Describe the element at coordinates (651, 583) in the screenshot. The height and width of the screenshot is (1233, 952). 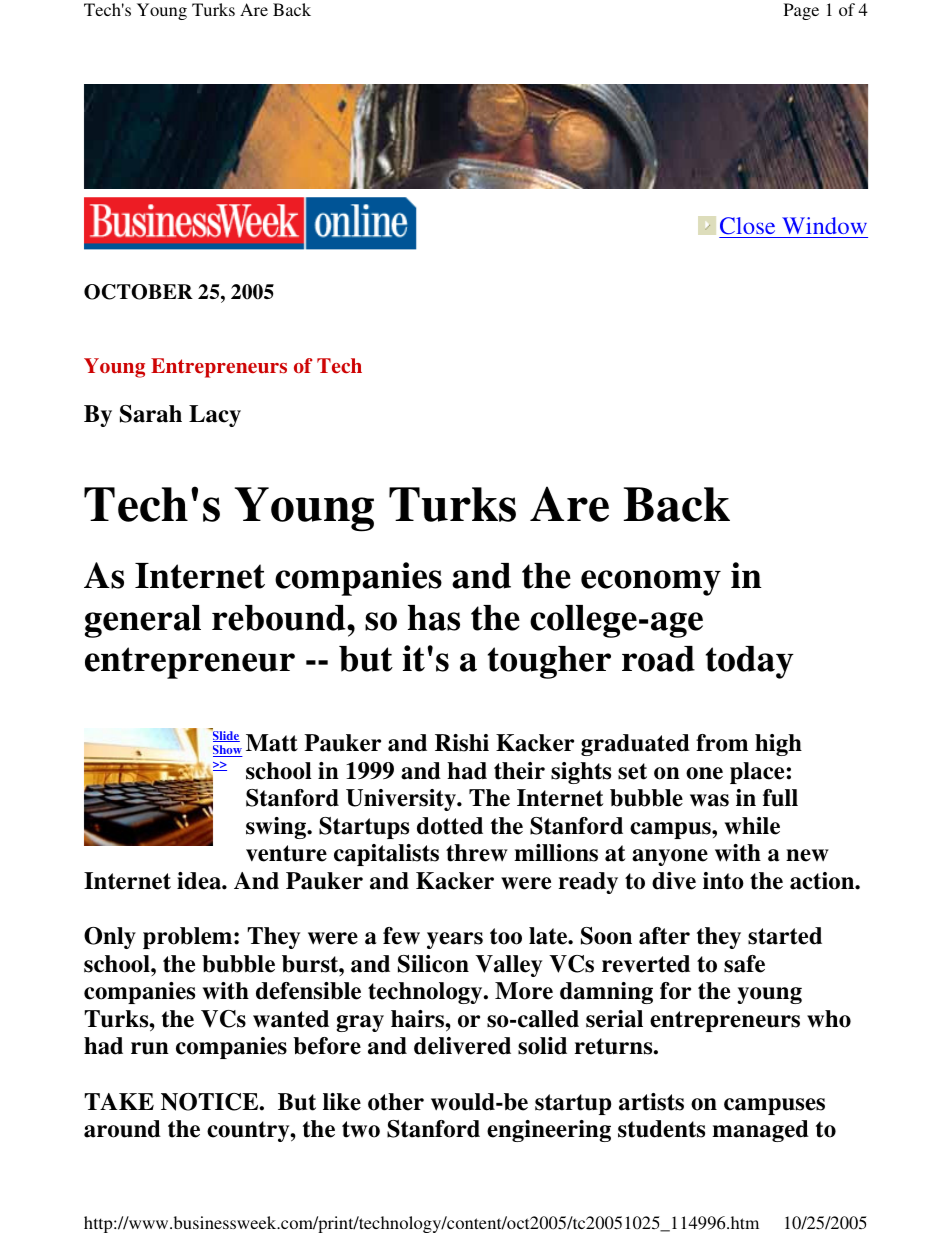
I see `economy` at that location.
